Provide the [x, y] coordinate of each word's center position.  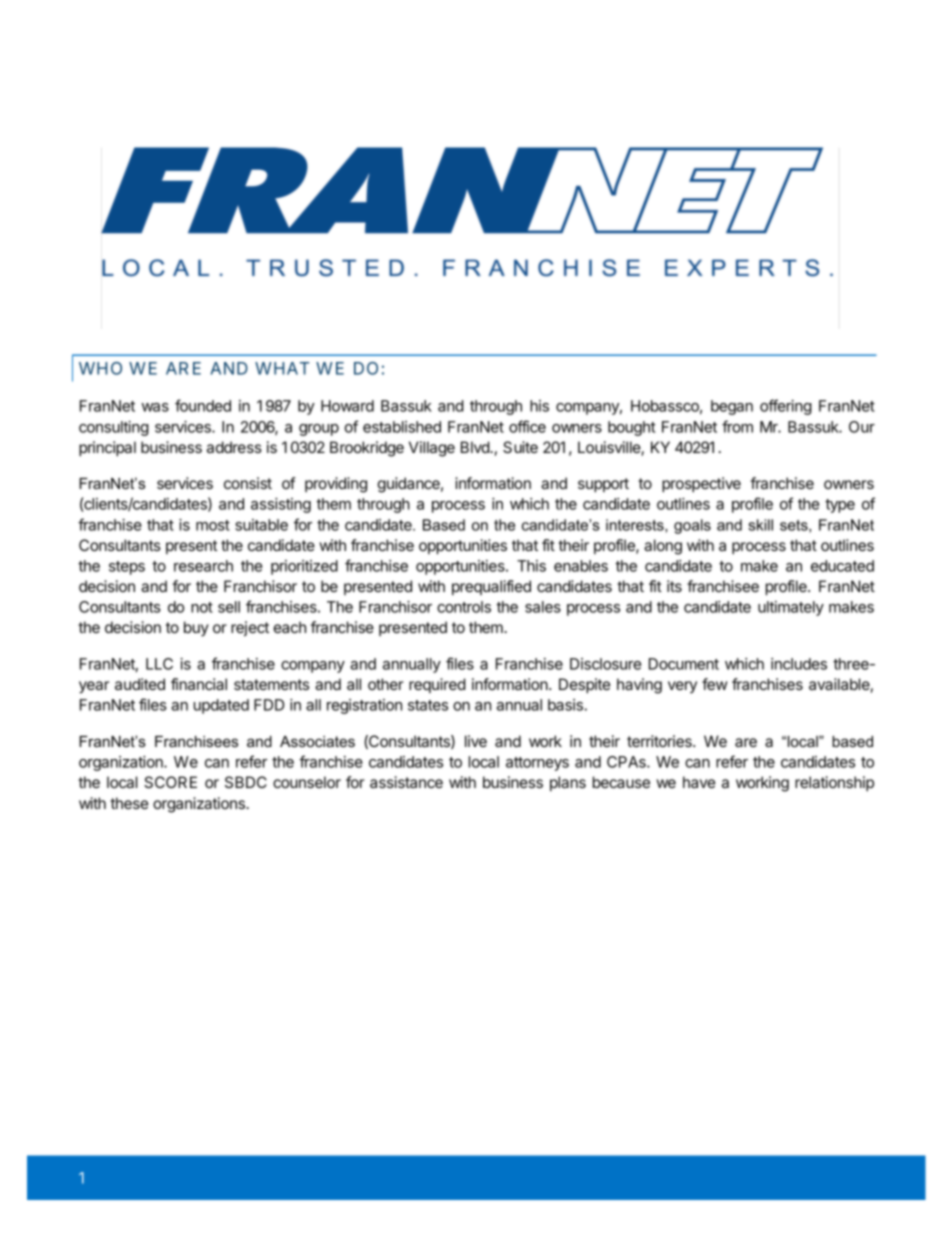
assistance [406, 782]
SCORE [170, 782]
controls [464, 607]
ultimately [791, 608]
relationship [834, 783]
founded [203, 405]
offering [786, 407]
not [202, 607]
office [527, 426]
